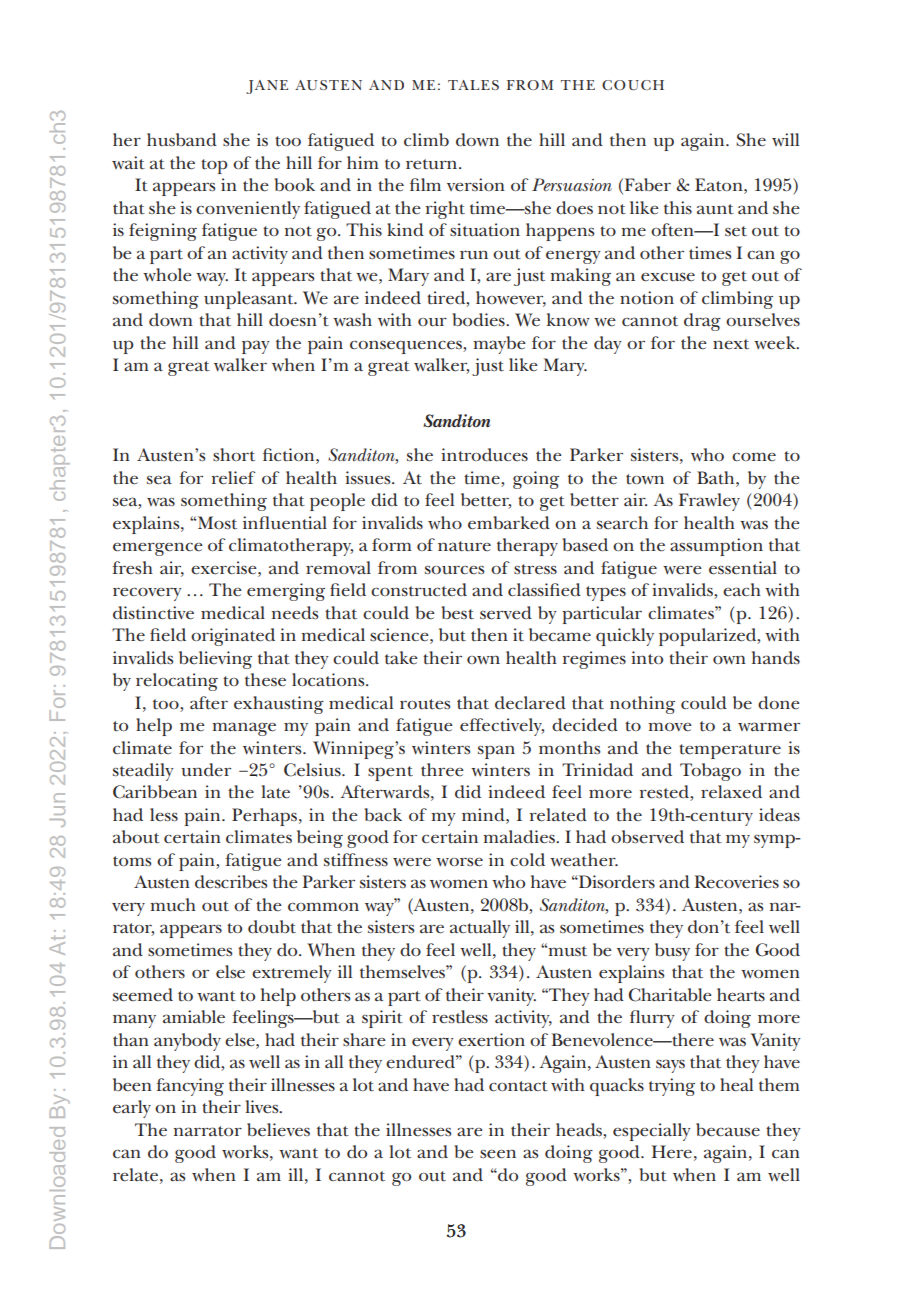  What do you see at coordinates (484, 455) in the page?
I see `introduces` at bounding box center [484, 455].
